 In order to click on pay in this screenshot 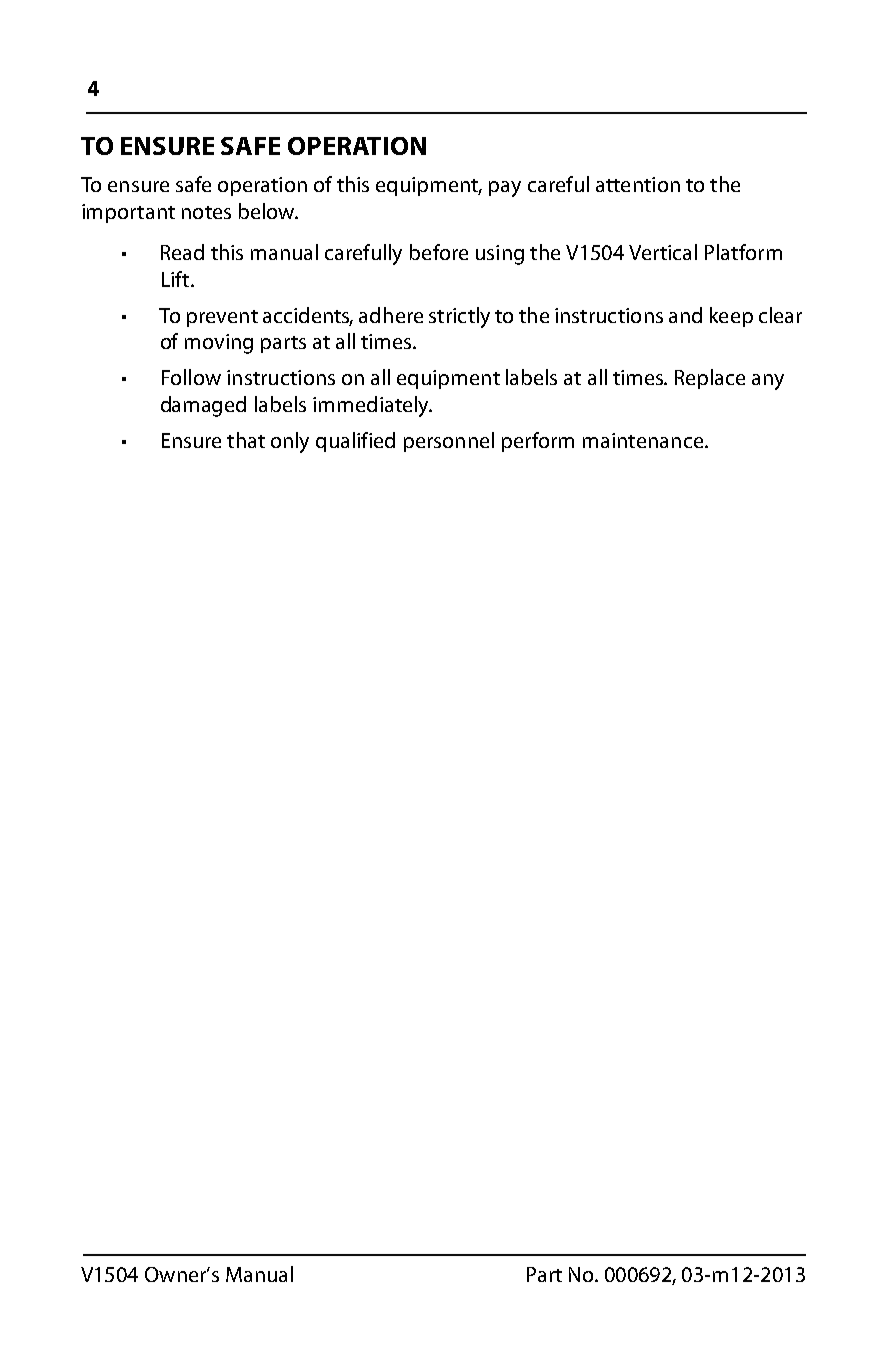, I will do `click(505, 189)`.
